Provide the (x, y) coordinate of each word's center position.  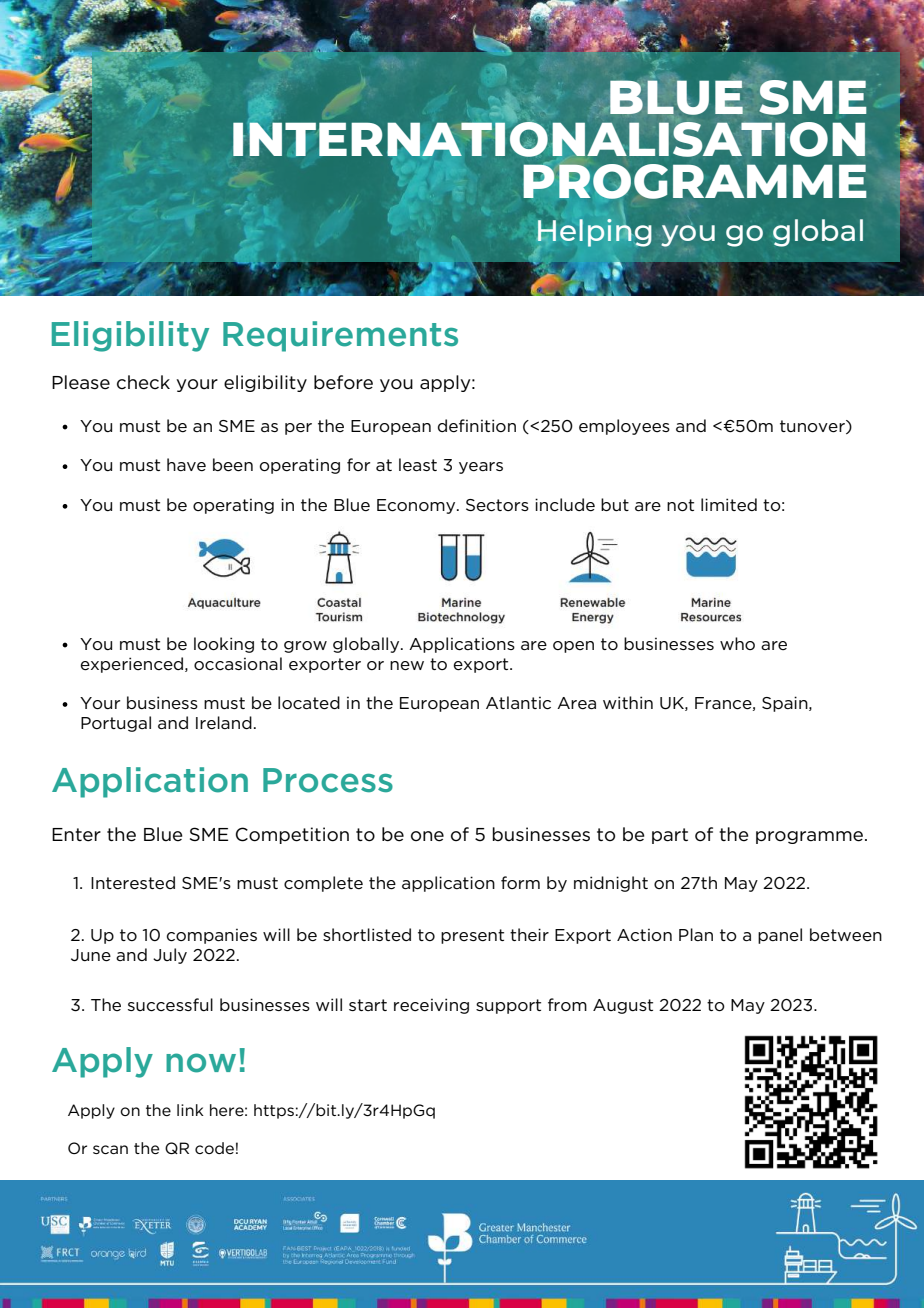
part (670, 836)
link (190, 1110)
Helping (594, 233)
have (186, 464)
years (481, 468)
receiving (431, 1006)
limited (729, 504)
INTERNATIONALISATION (549, 137)
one (427, 836)
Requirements (340, 336)
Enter (76, 835)
